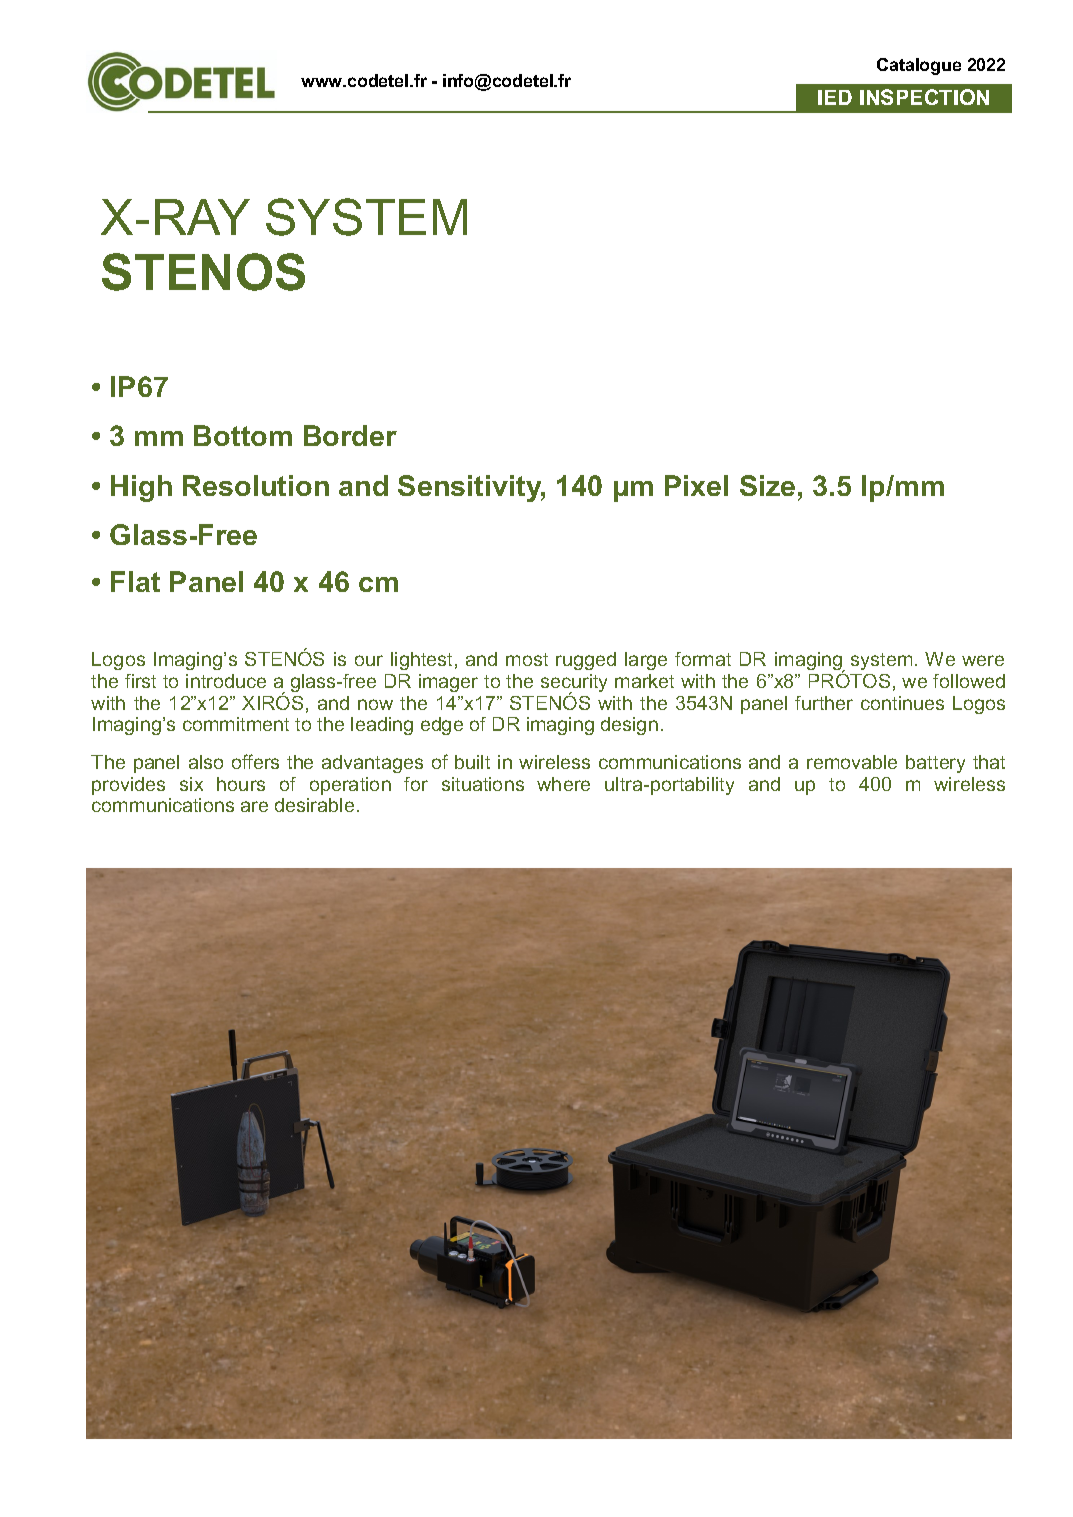 The width and height of the page is (1073, 1517). I want to click on removable, so click(852, 762).
